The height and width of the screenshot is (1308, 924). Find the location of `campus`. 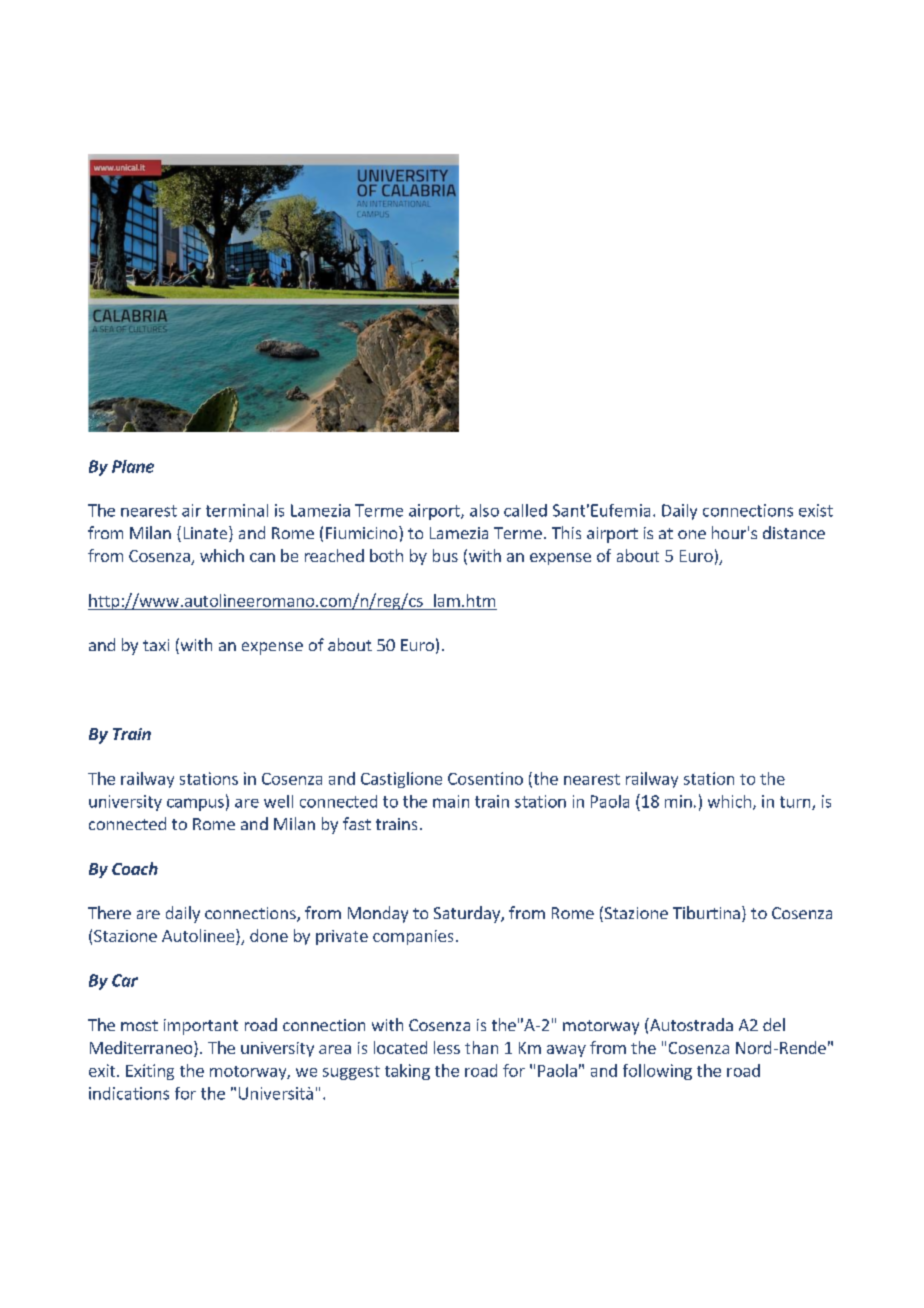

campus is located at coordinates (195, 804).
